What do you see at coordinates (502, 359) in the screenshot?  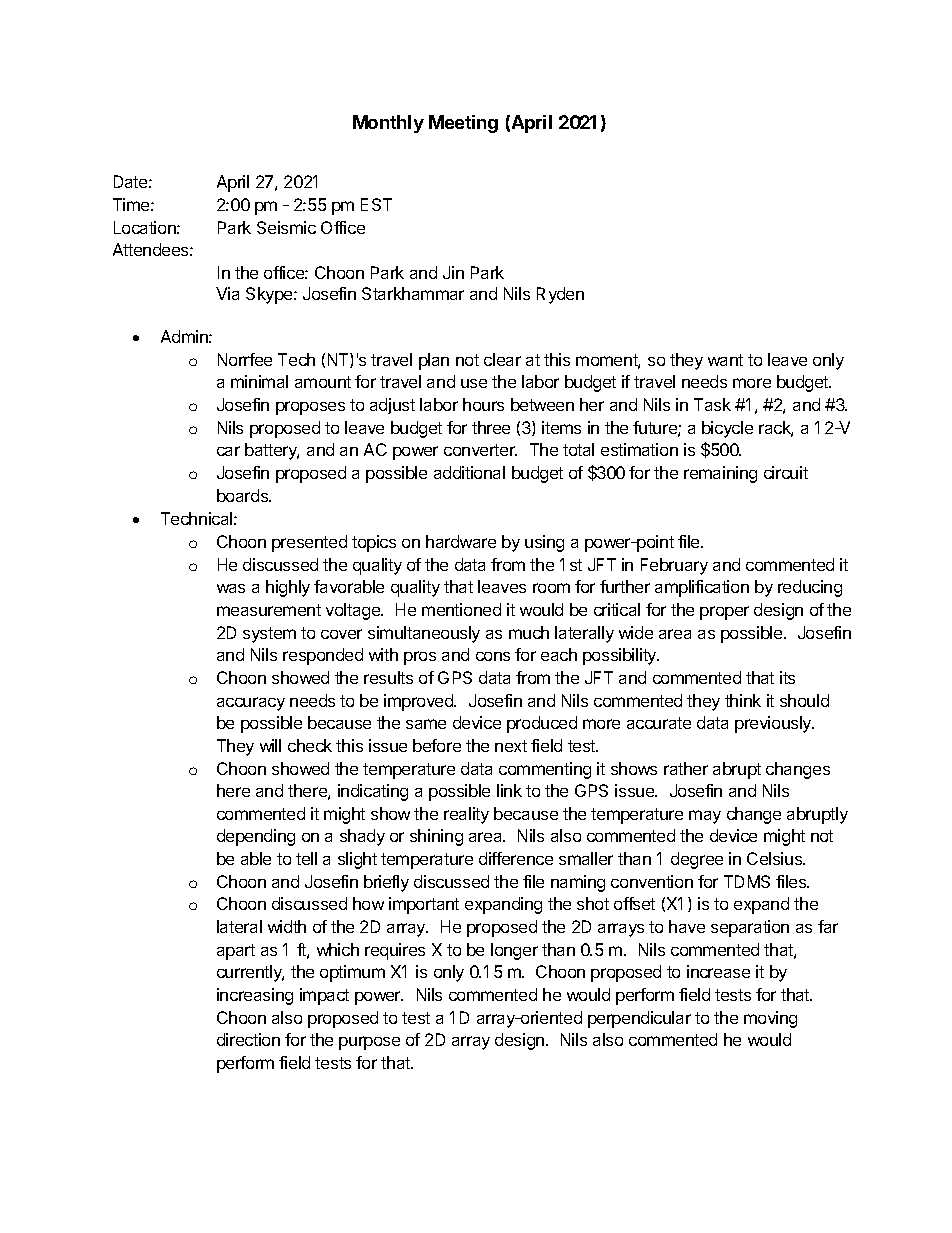 I see `clear` at bounding box center [502, 359].
